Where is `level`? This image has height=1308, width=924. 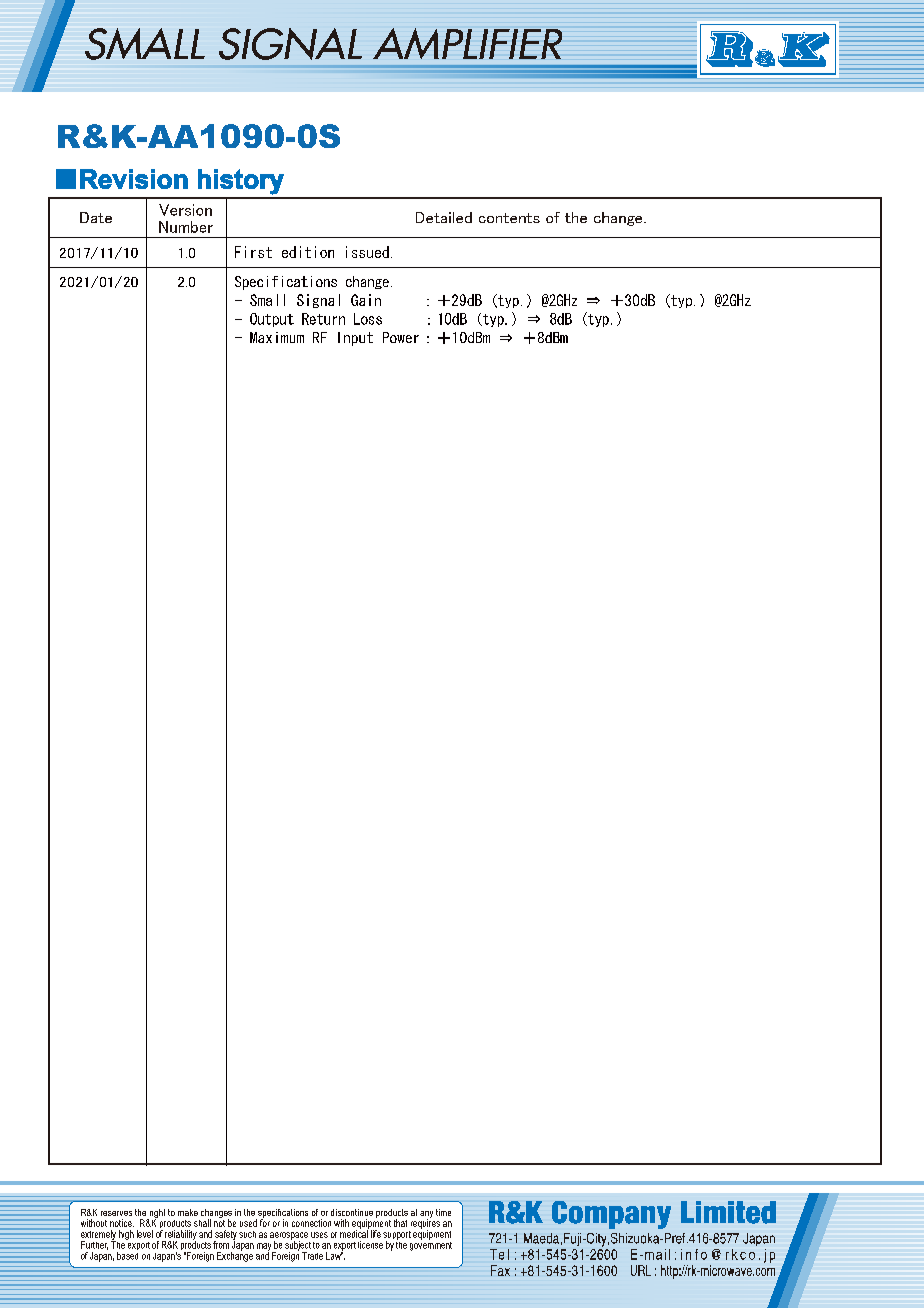
level is located at coordinates (145, 1234).
